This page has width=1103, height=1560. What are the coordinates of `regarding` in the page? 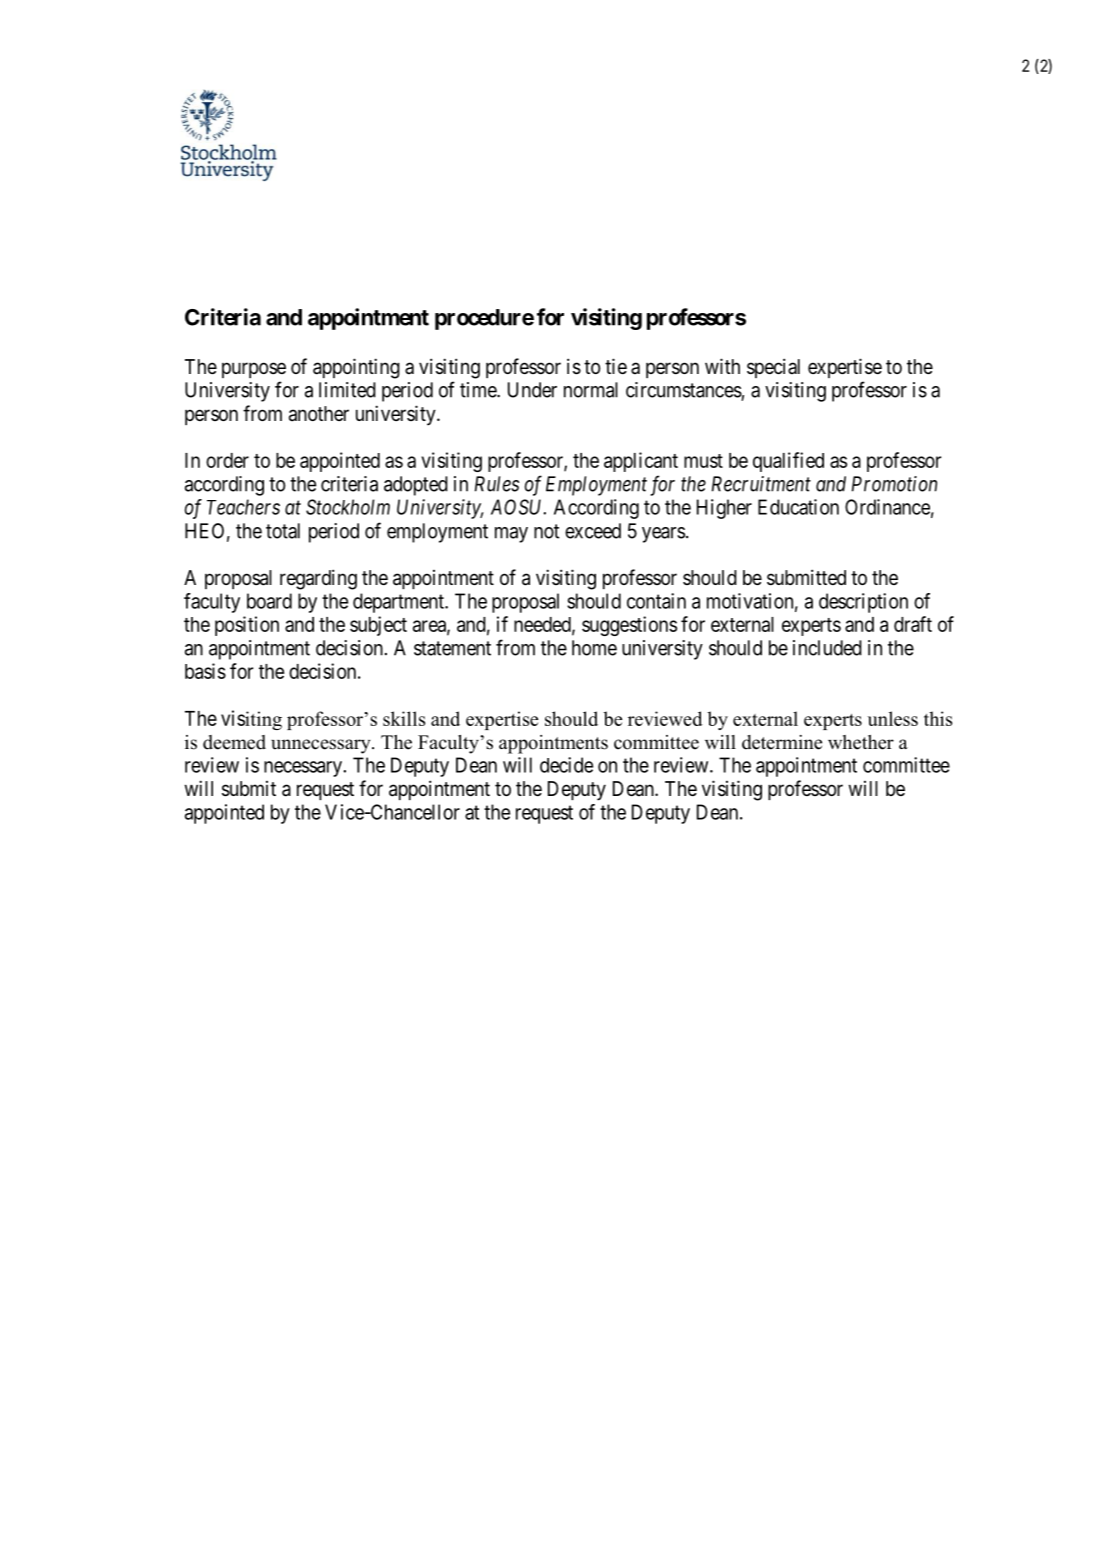 It's located at (318, 579).
